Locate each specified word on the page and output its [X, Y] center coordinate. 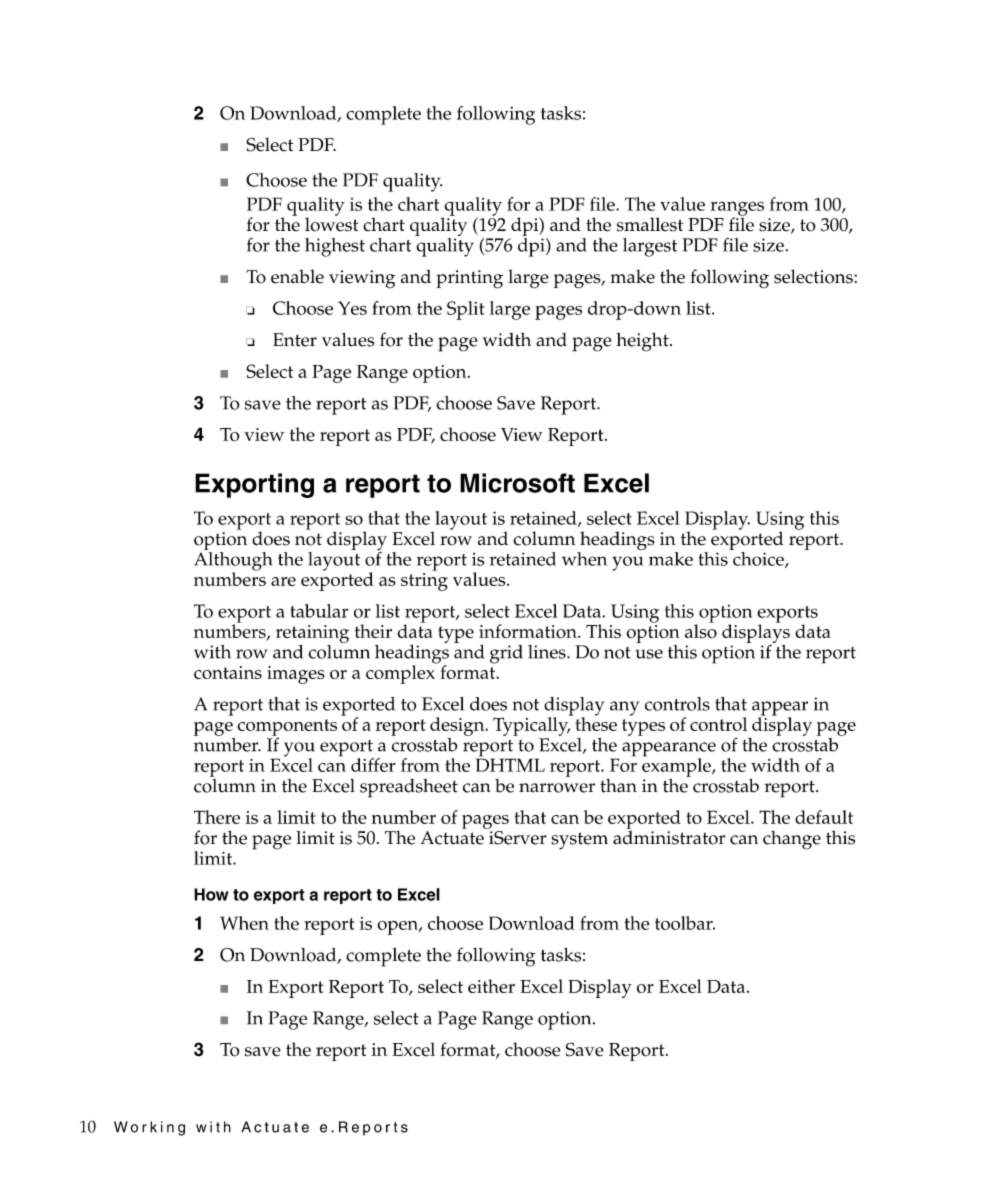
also [701, 630]
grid [506, 654]
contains [228, 672]
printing [469, 279]
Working [149, 1128]
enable [297, 276]
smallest [650, 224]
